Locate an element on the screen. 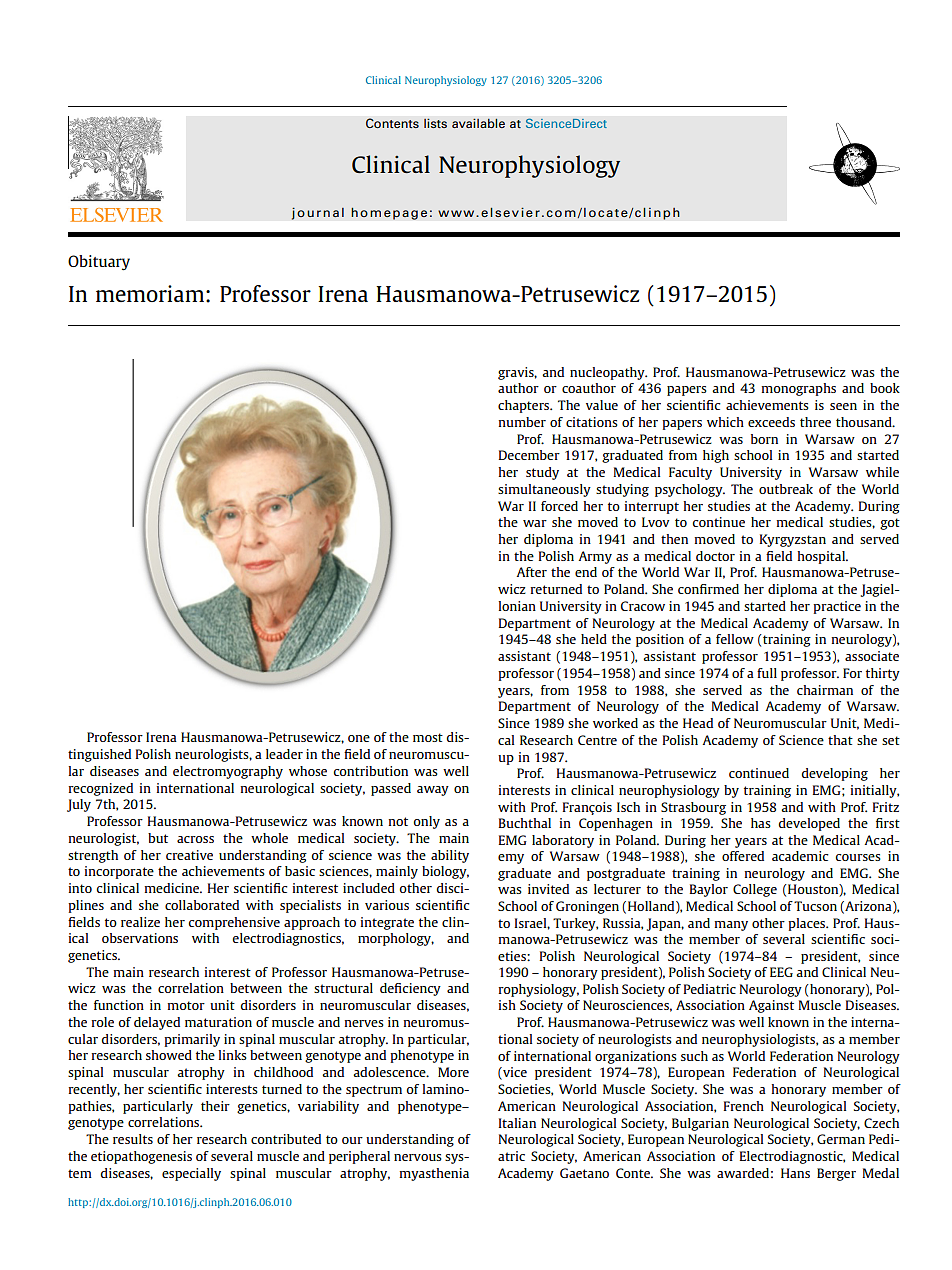  journal is located at coordinates (318, 213).
